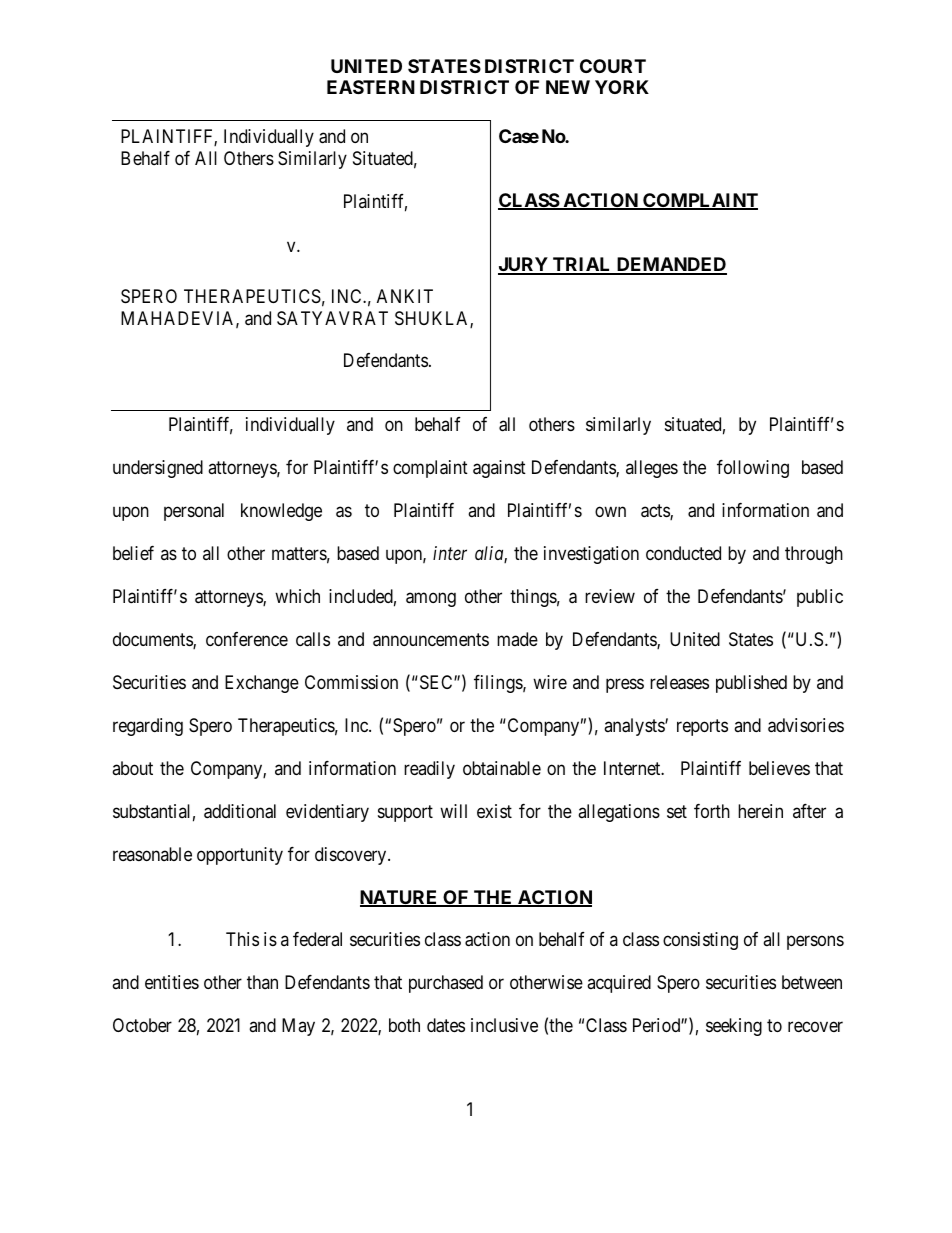 The image size is (952, 1233). I want to click on personal, so click(194, 512).
